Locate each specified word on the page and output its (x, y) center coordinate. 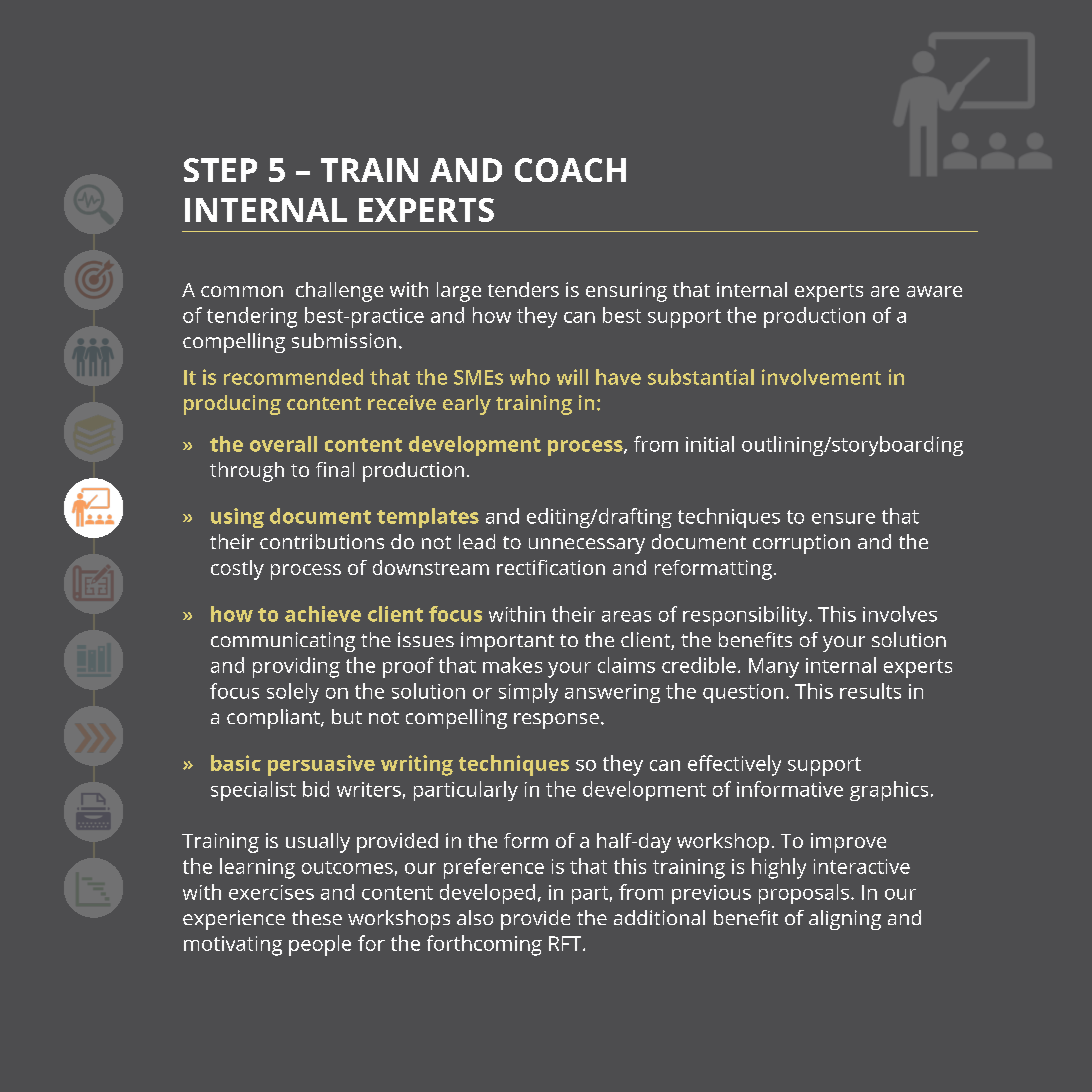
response (556, 721)
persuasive (321, 765)
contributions (322, 541)
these (317, 917)
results (870, 691)
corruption (801, 544)
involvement (821, 377)
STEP (220, 170)
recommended (293, 377)
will (572, 377)
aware (934, 291)
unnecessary (587, 546)
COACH (570, 170)
